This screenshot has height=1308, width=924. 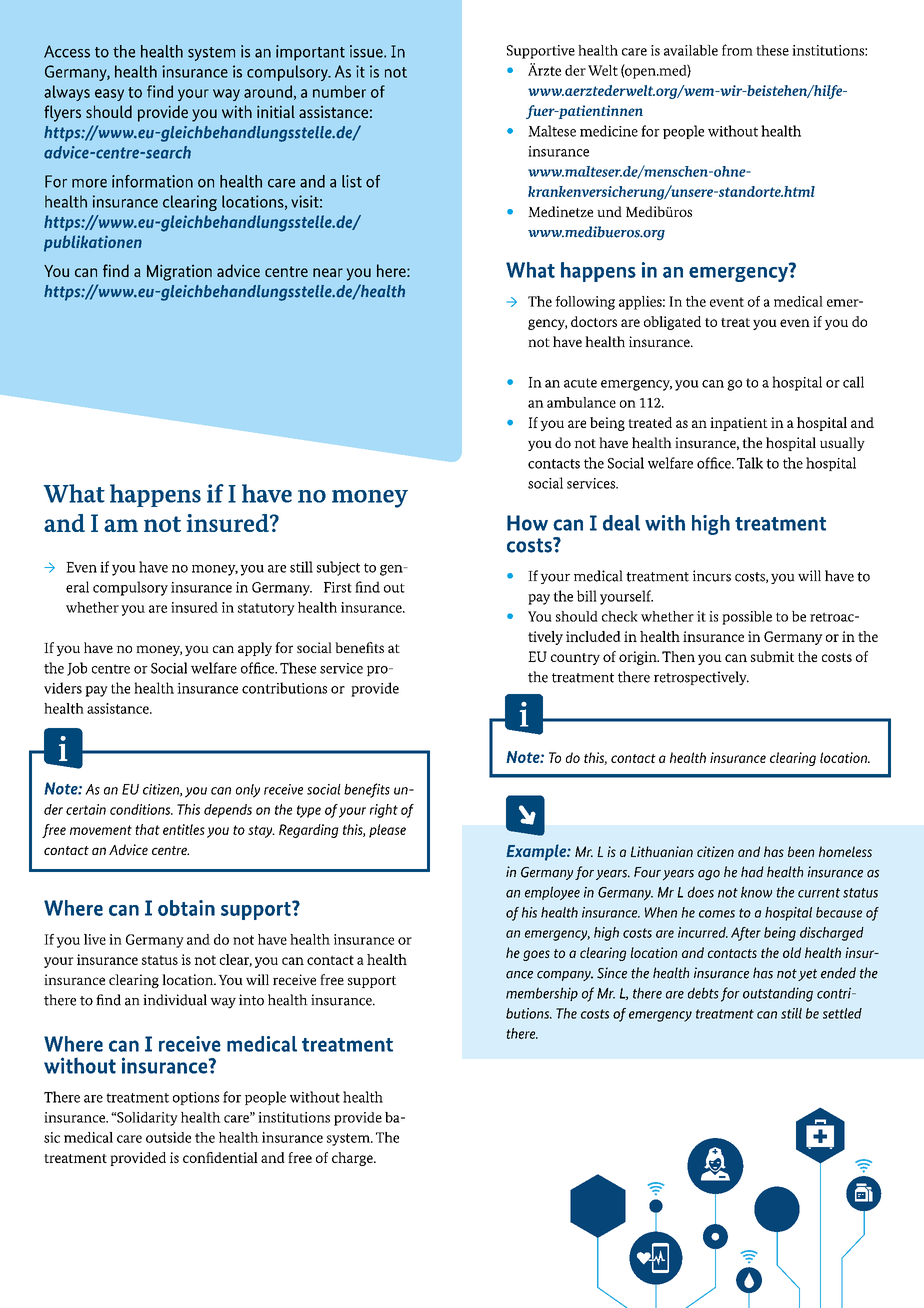 What do you see at coordinates (580, 383) in the screenshot?
I see `acute` at bounding box center [580, 383].
